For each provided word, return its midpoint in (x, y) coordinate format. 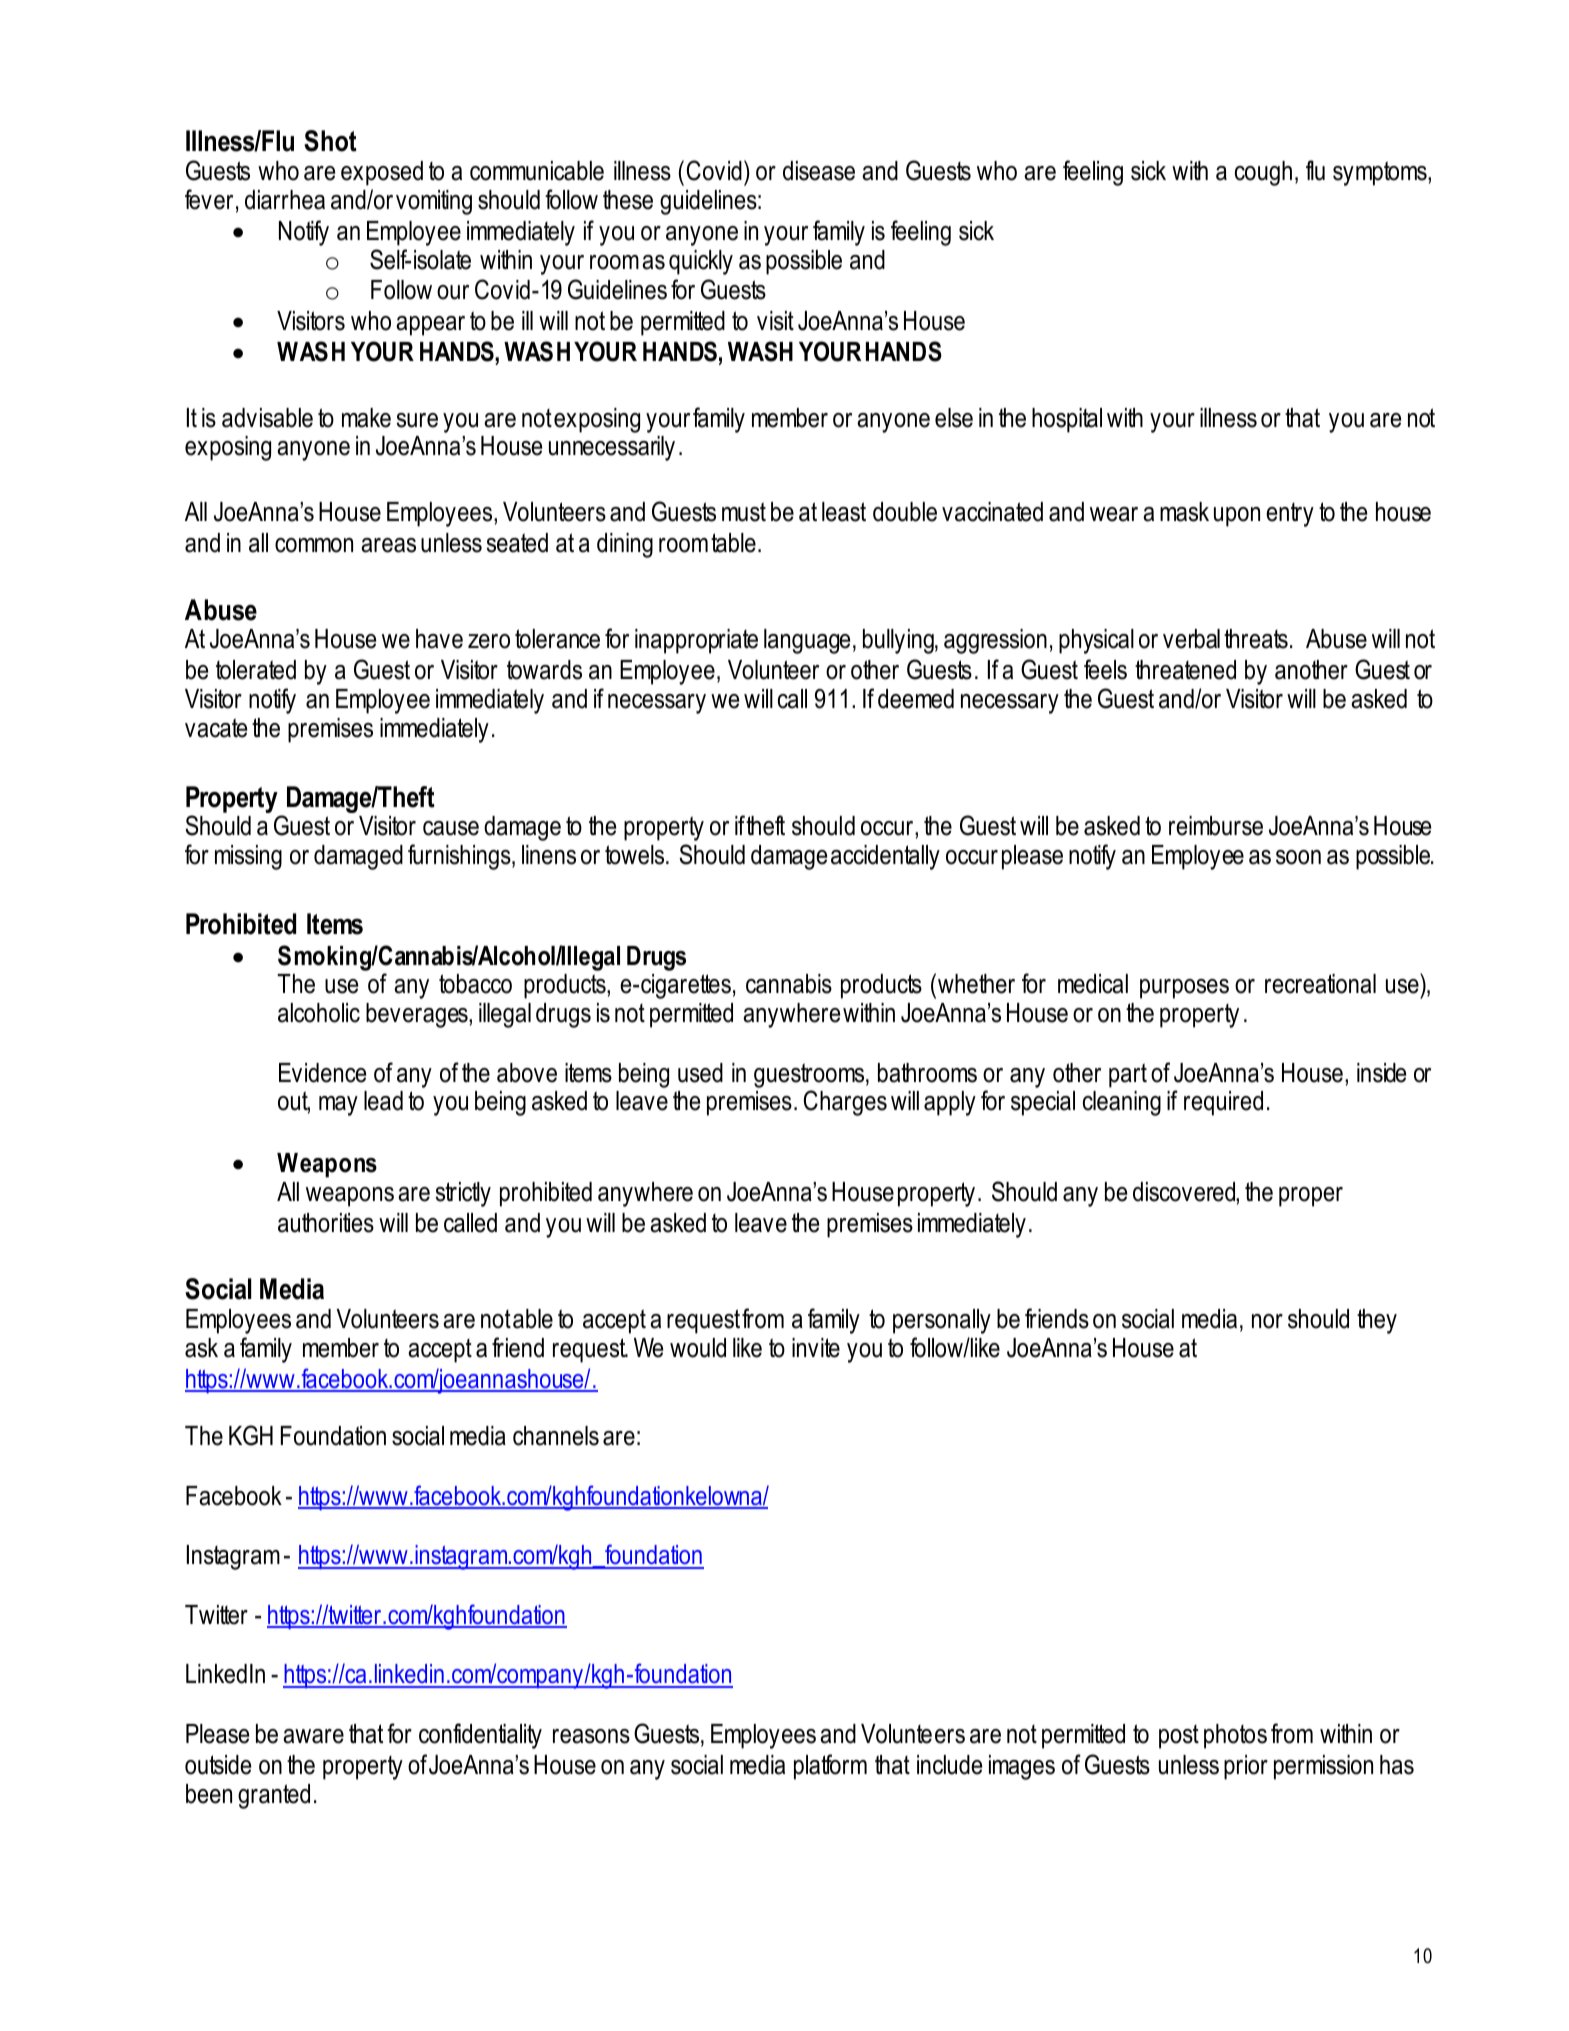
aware (313, 1736)
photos (1235, 1736)
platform (830, 1767)
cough (1263, 173)
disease (819, 171)
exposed (382, 173)
